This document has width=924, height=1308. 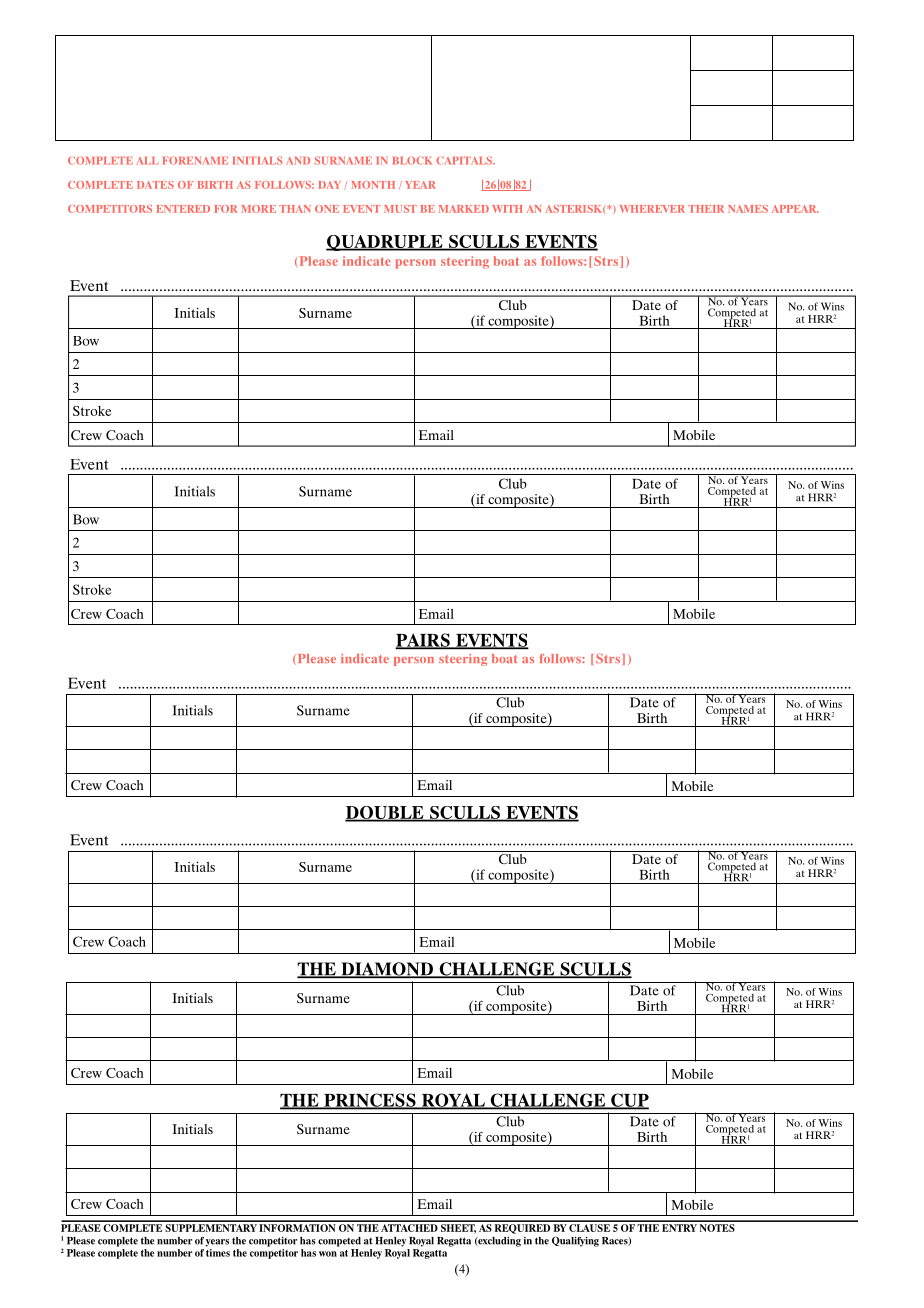 What do you see at coordinates (706, 209) in the document?
I see `THEIR` at bounding box center [706, 209].
